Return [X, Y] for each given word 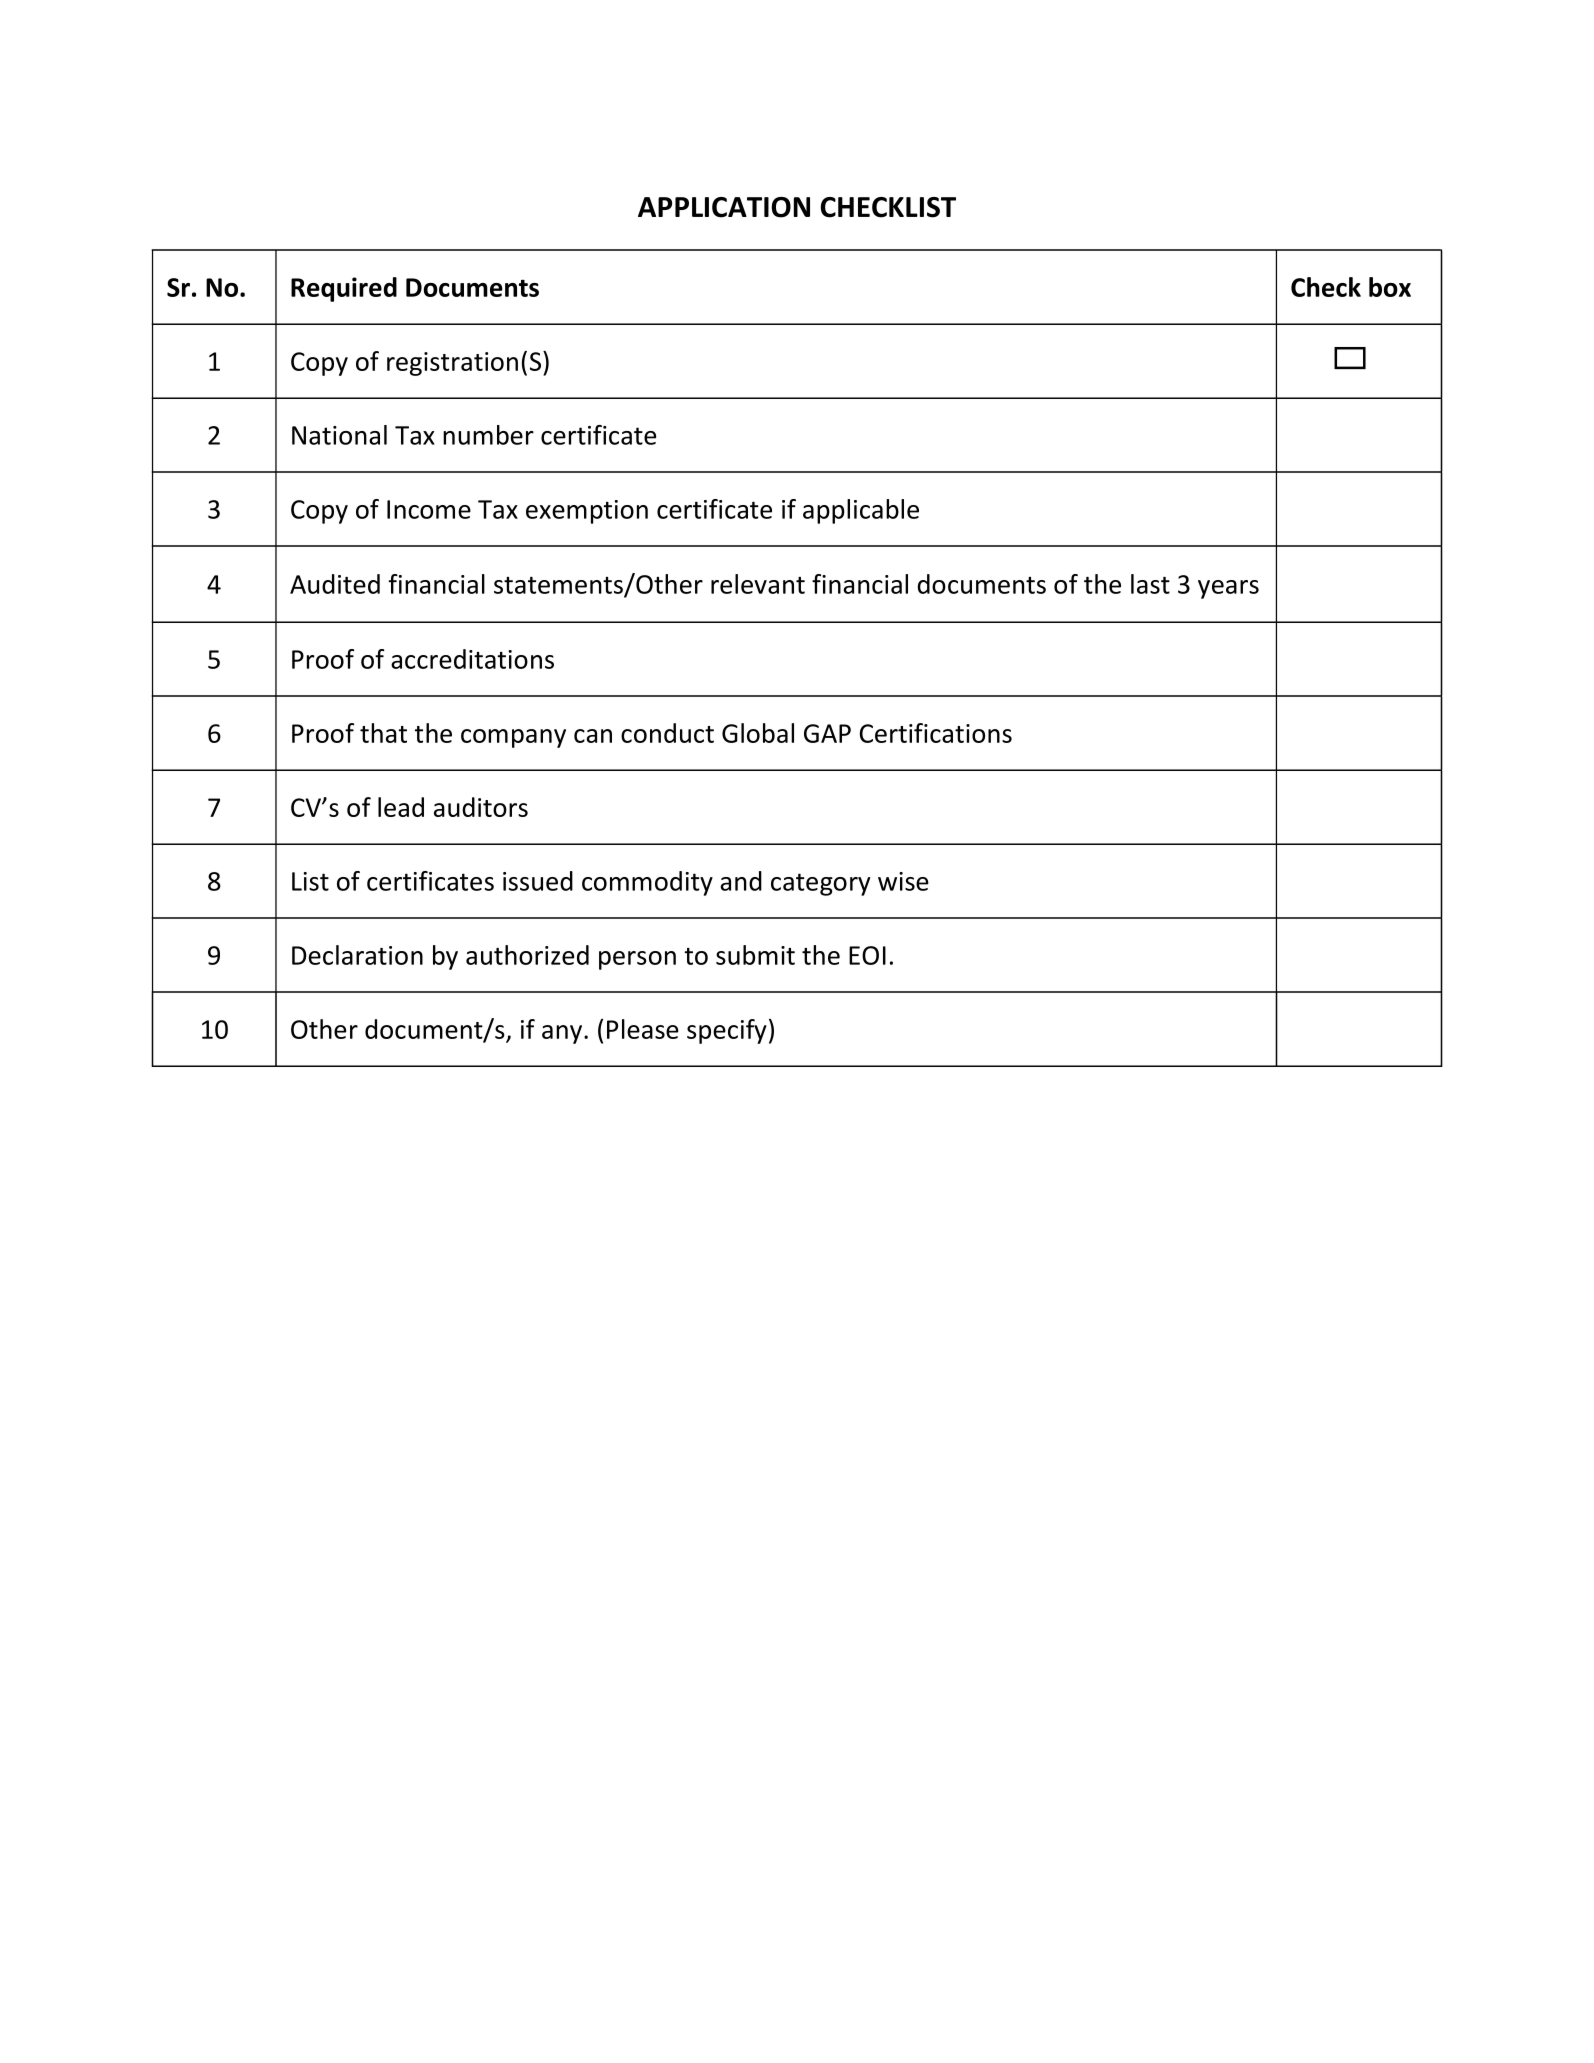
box [1390, 287]
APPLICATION [724, 207]
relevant [758, 584]
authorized [527, 955]
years [1228, 589]
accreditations [472, 659]
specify [727, 1031]
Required [344, 289]
